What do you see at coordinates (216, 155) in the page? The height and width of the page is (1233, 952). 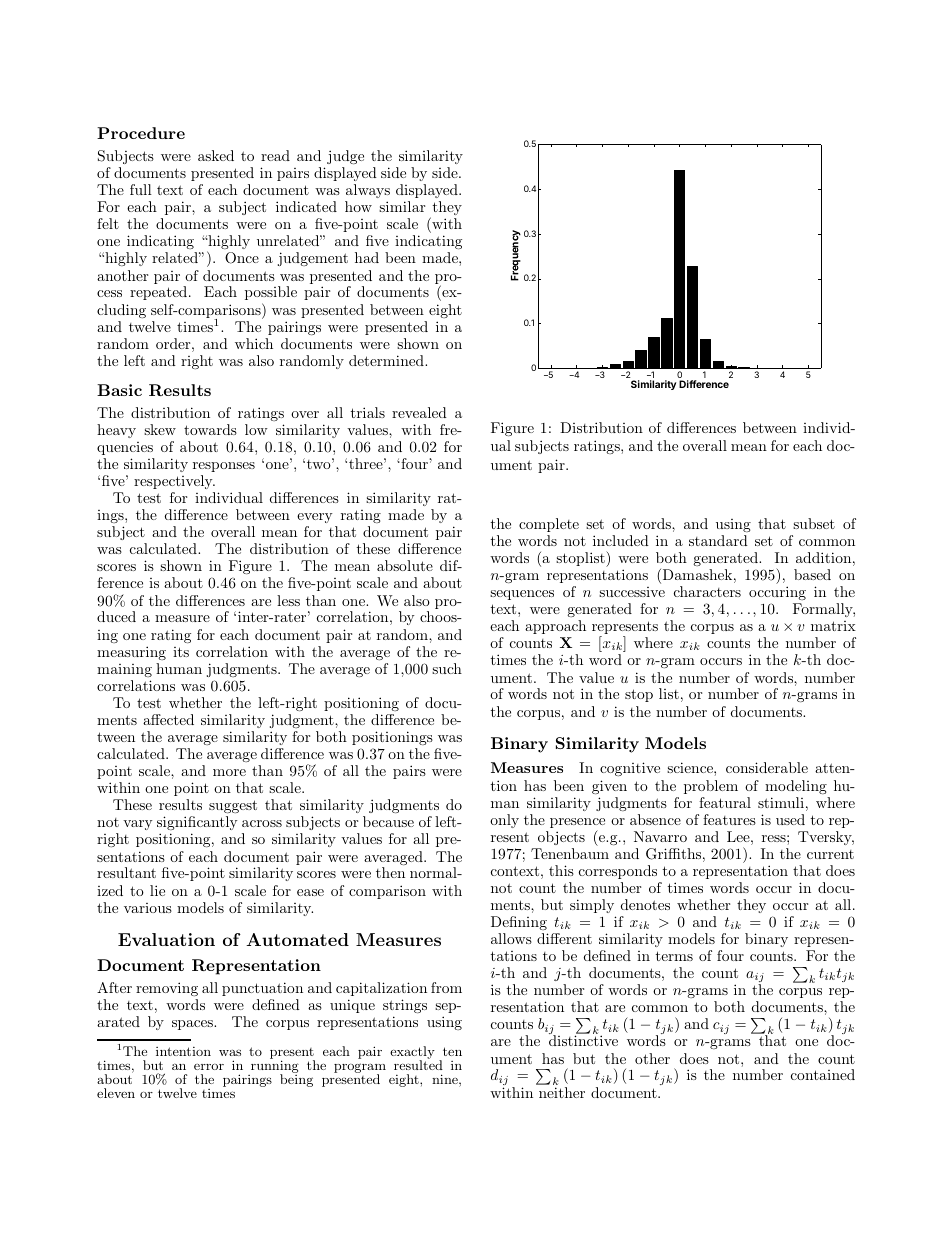 I see `asked` at bounding box center [216, 155].
